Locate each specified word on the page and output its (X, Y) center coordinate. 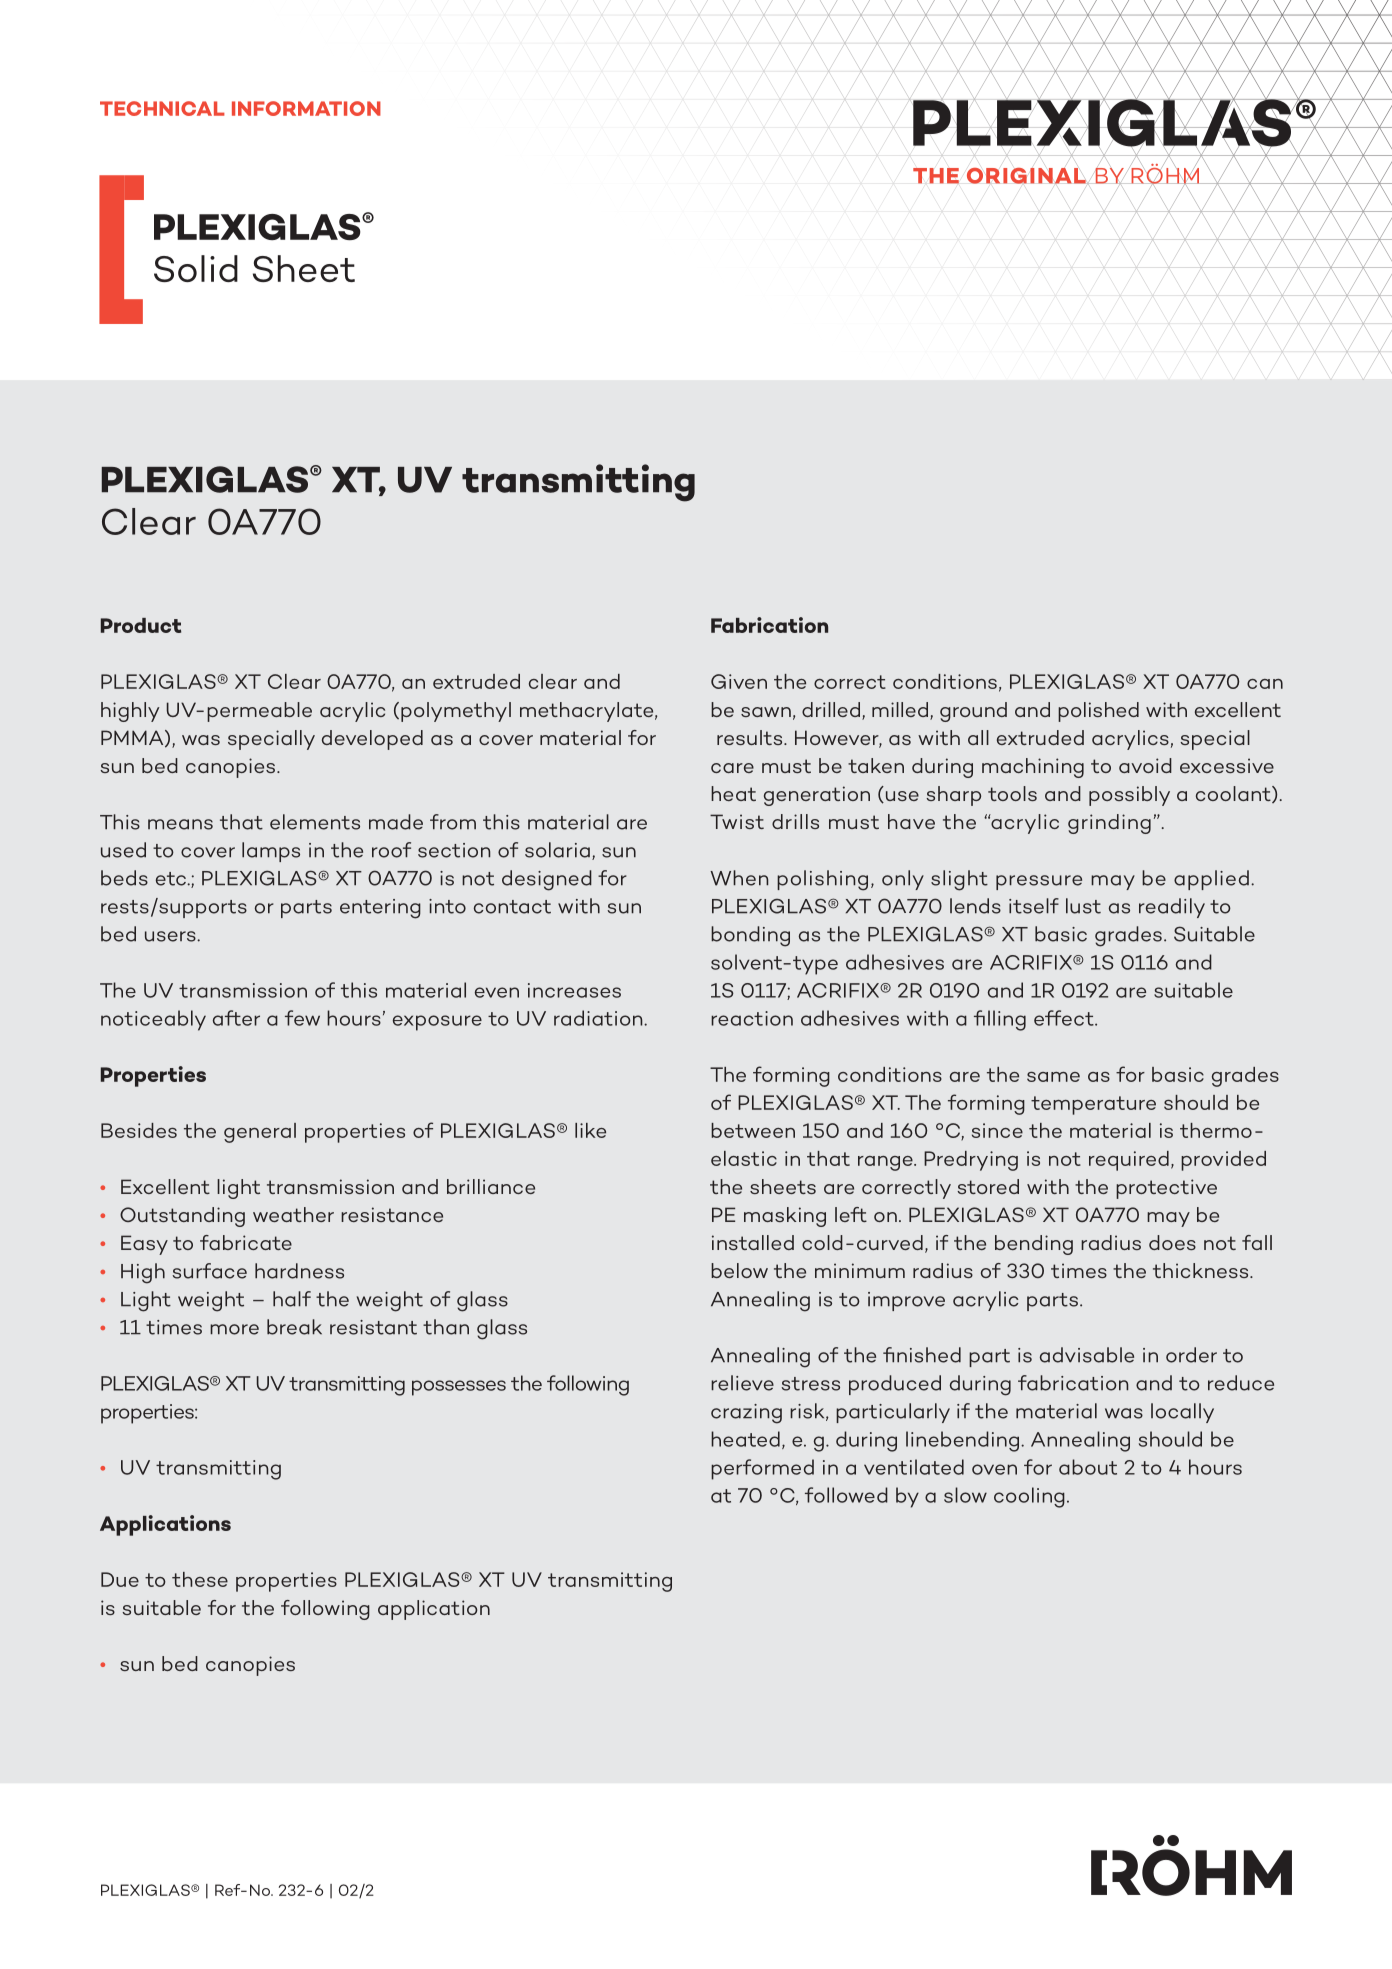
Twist (737, 821)
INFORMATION (306, 108)
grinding (1109, 824)
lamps (271, 852)
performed (762, 1469)
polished (1098, 712)
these (200, 1579)
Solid (196, 268)
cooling (1029, 1497)
